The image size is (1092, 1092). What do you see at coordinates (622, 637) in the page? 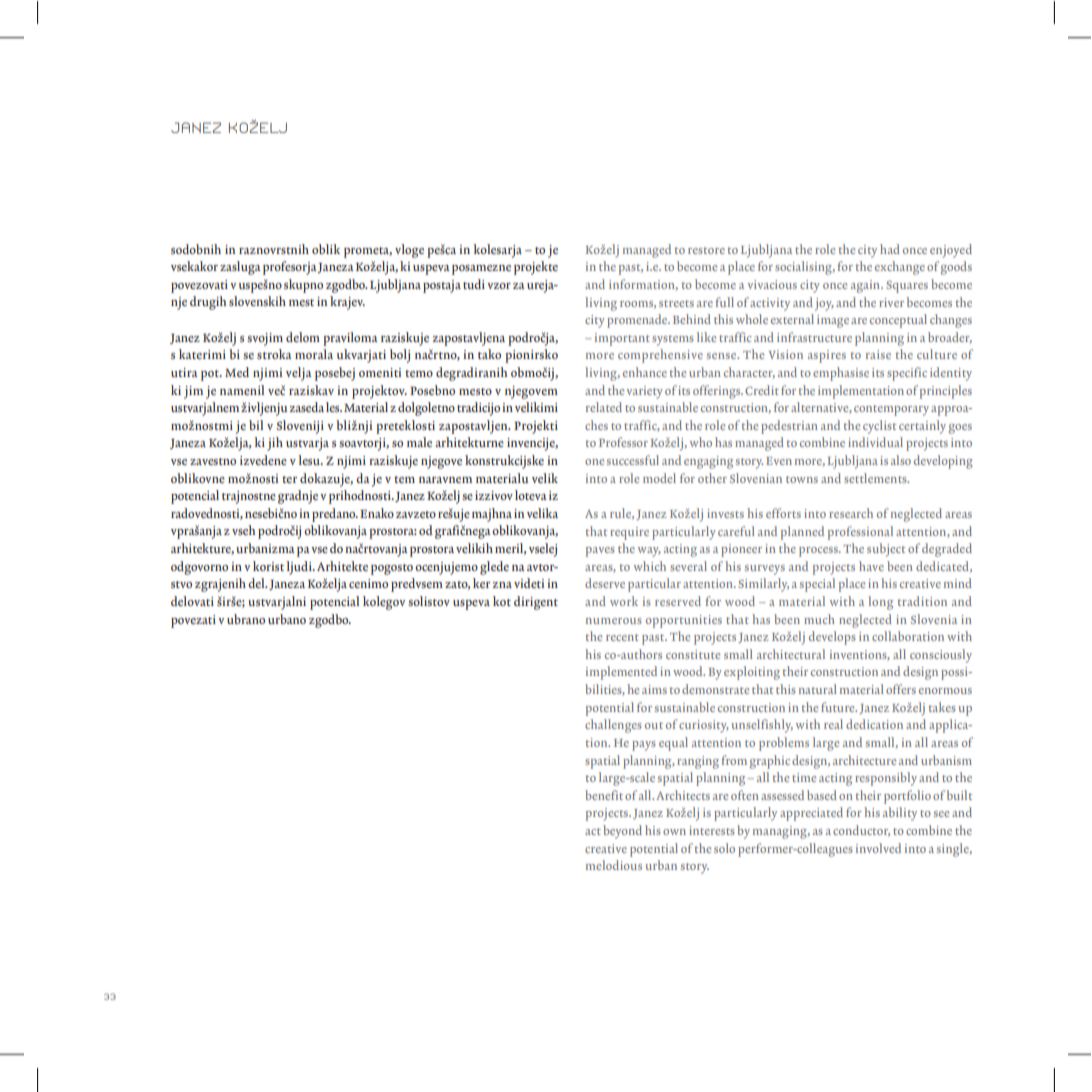
I see `recent` at bounding box center [622, 637].
